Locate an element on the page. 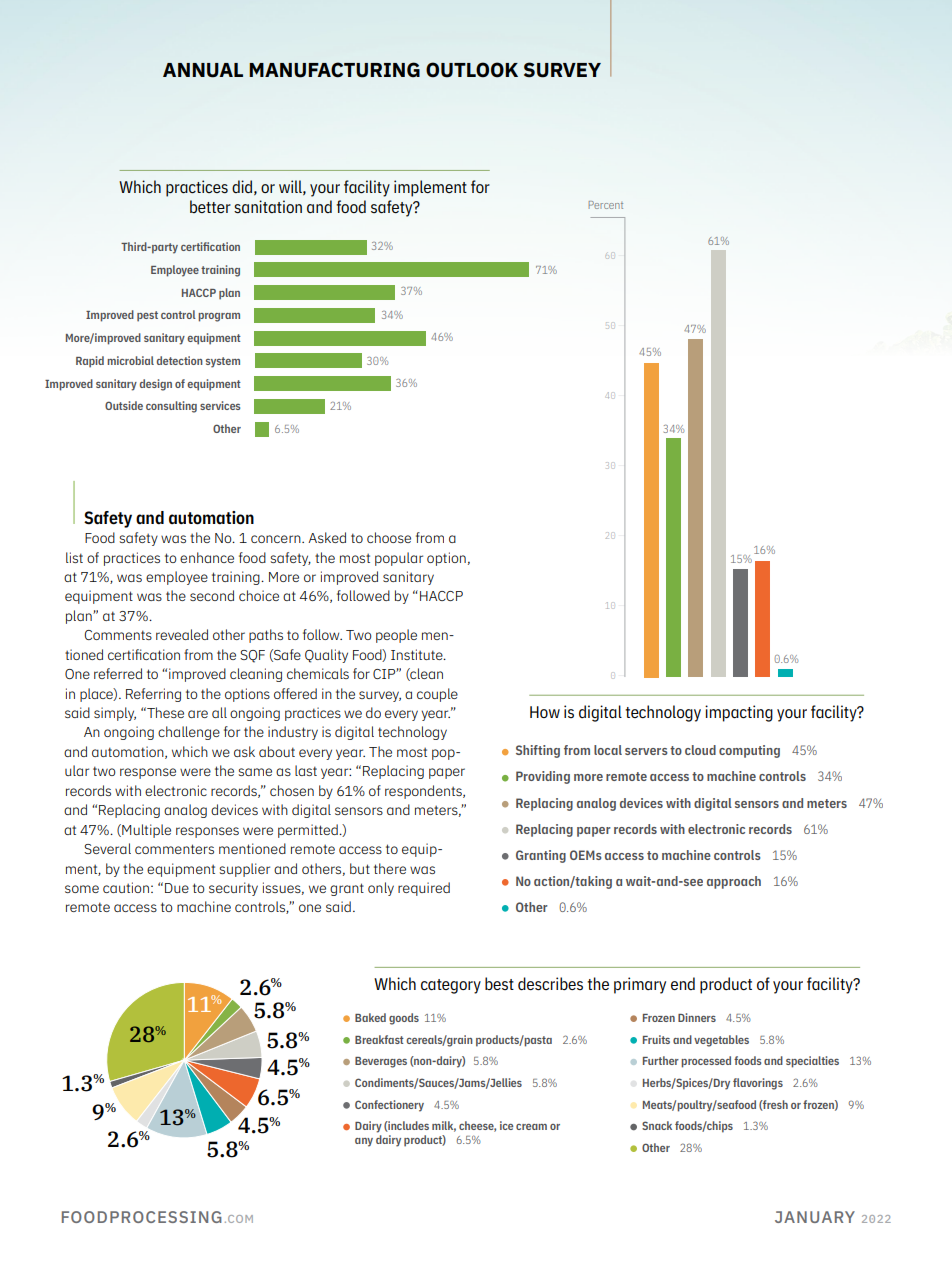 The width and height of the document is (952, 1270). cream is located at coordinates (531, 1127).
